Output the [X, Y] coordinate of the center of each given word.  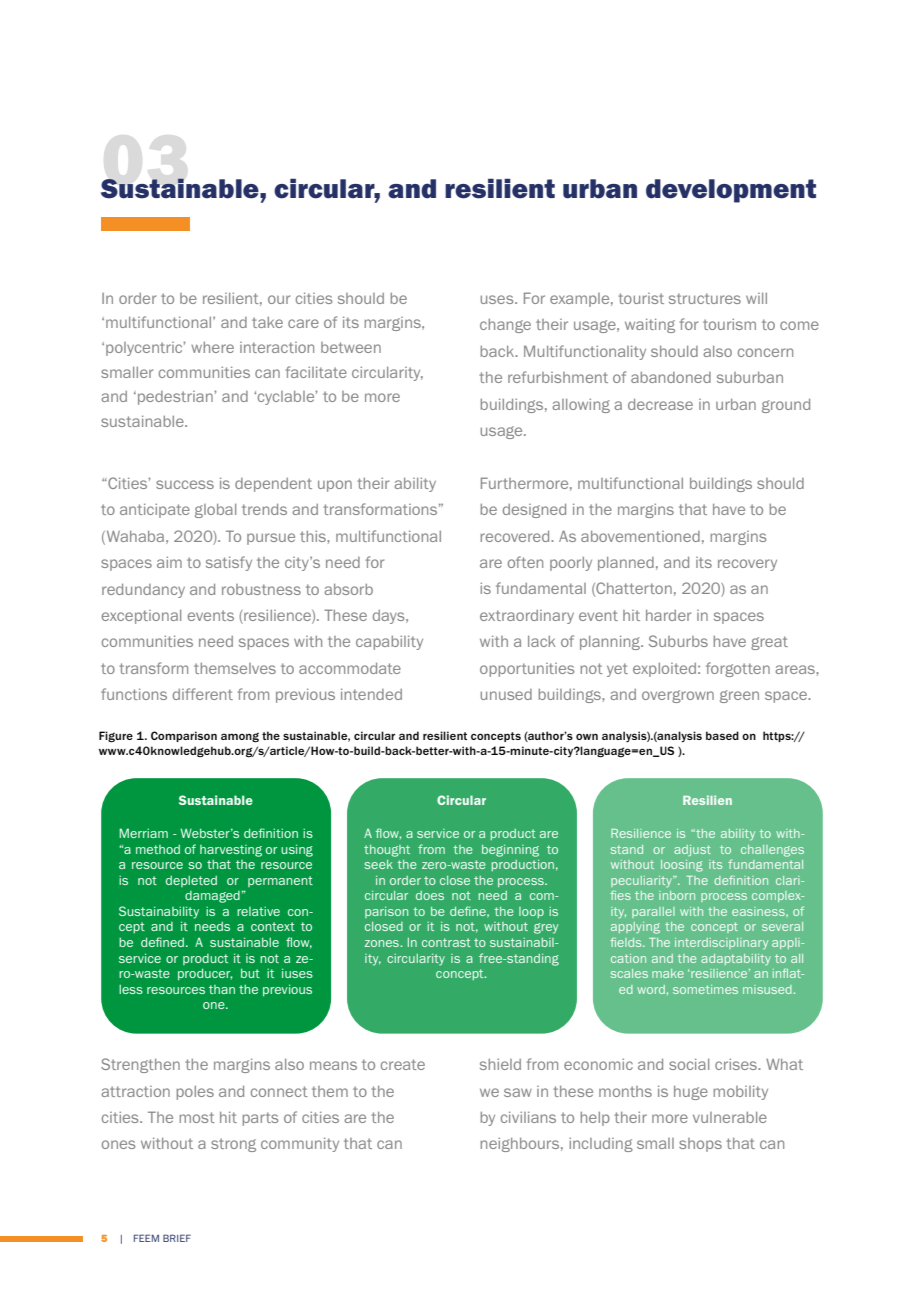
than [222, 989]
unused [506, 694]
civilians [528, 1117]
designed [534, 511]
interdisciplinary [721, 943]
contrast [446, 942]
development [731, 191]
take [267, 322]
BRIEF [177, 1238]
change [505, 326]
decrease [660, 404]
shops [700, 1145]
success [185, 484]
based [722, 735]
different [203, 694]
